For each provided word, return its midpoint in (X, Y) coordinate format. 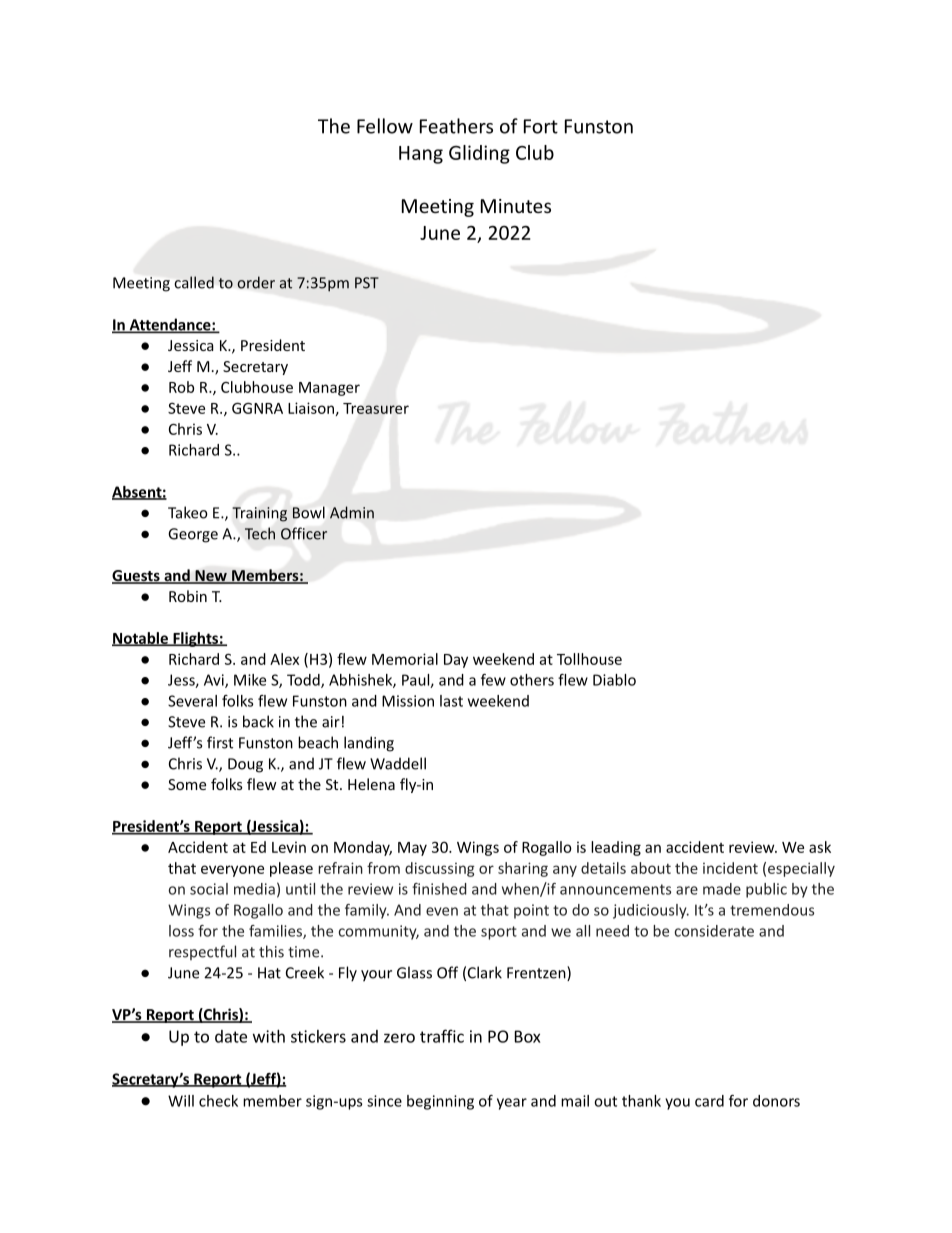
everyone (232, 871)
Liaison (311, 408)
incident (730, 868)
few (493, 680)
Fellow (385, 126)
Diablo (614, 680)
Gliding (479, 154)
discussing (440, 869)
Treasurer (376, 408)
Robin (188, 596)
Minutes (516, 206)
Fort (541, 126)
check (218, 1101)
